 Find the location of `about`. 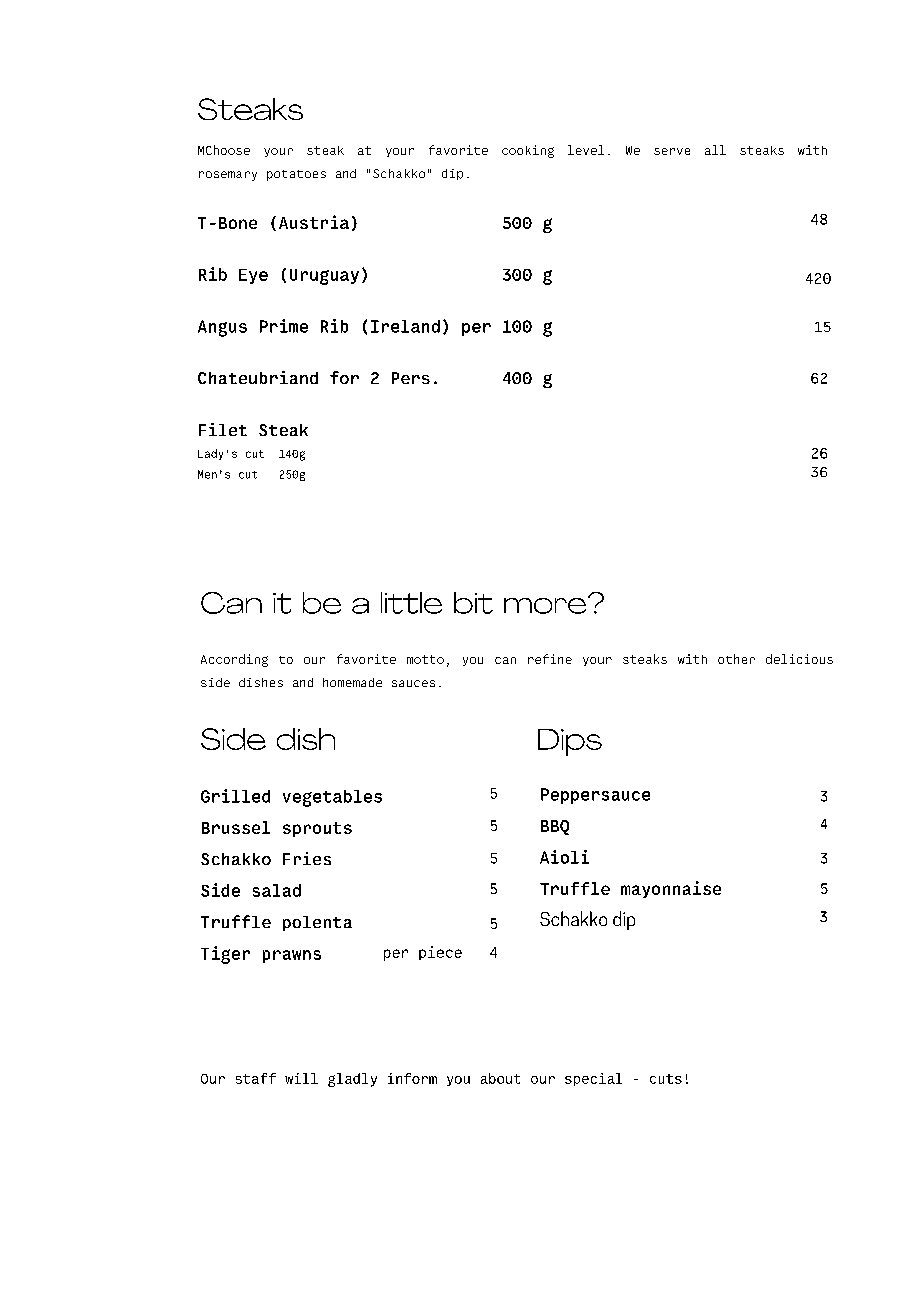

about is located at coordinates (500, 1078).
